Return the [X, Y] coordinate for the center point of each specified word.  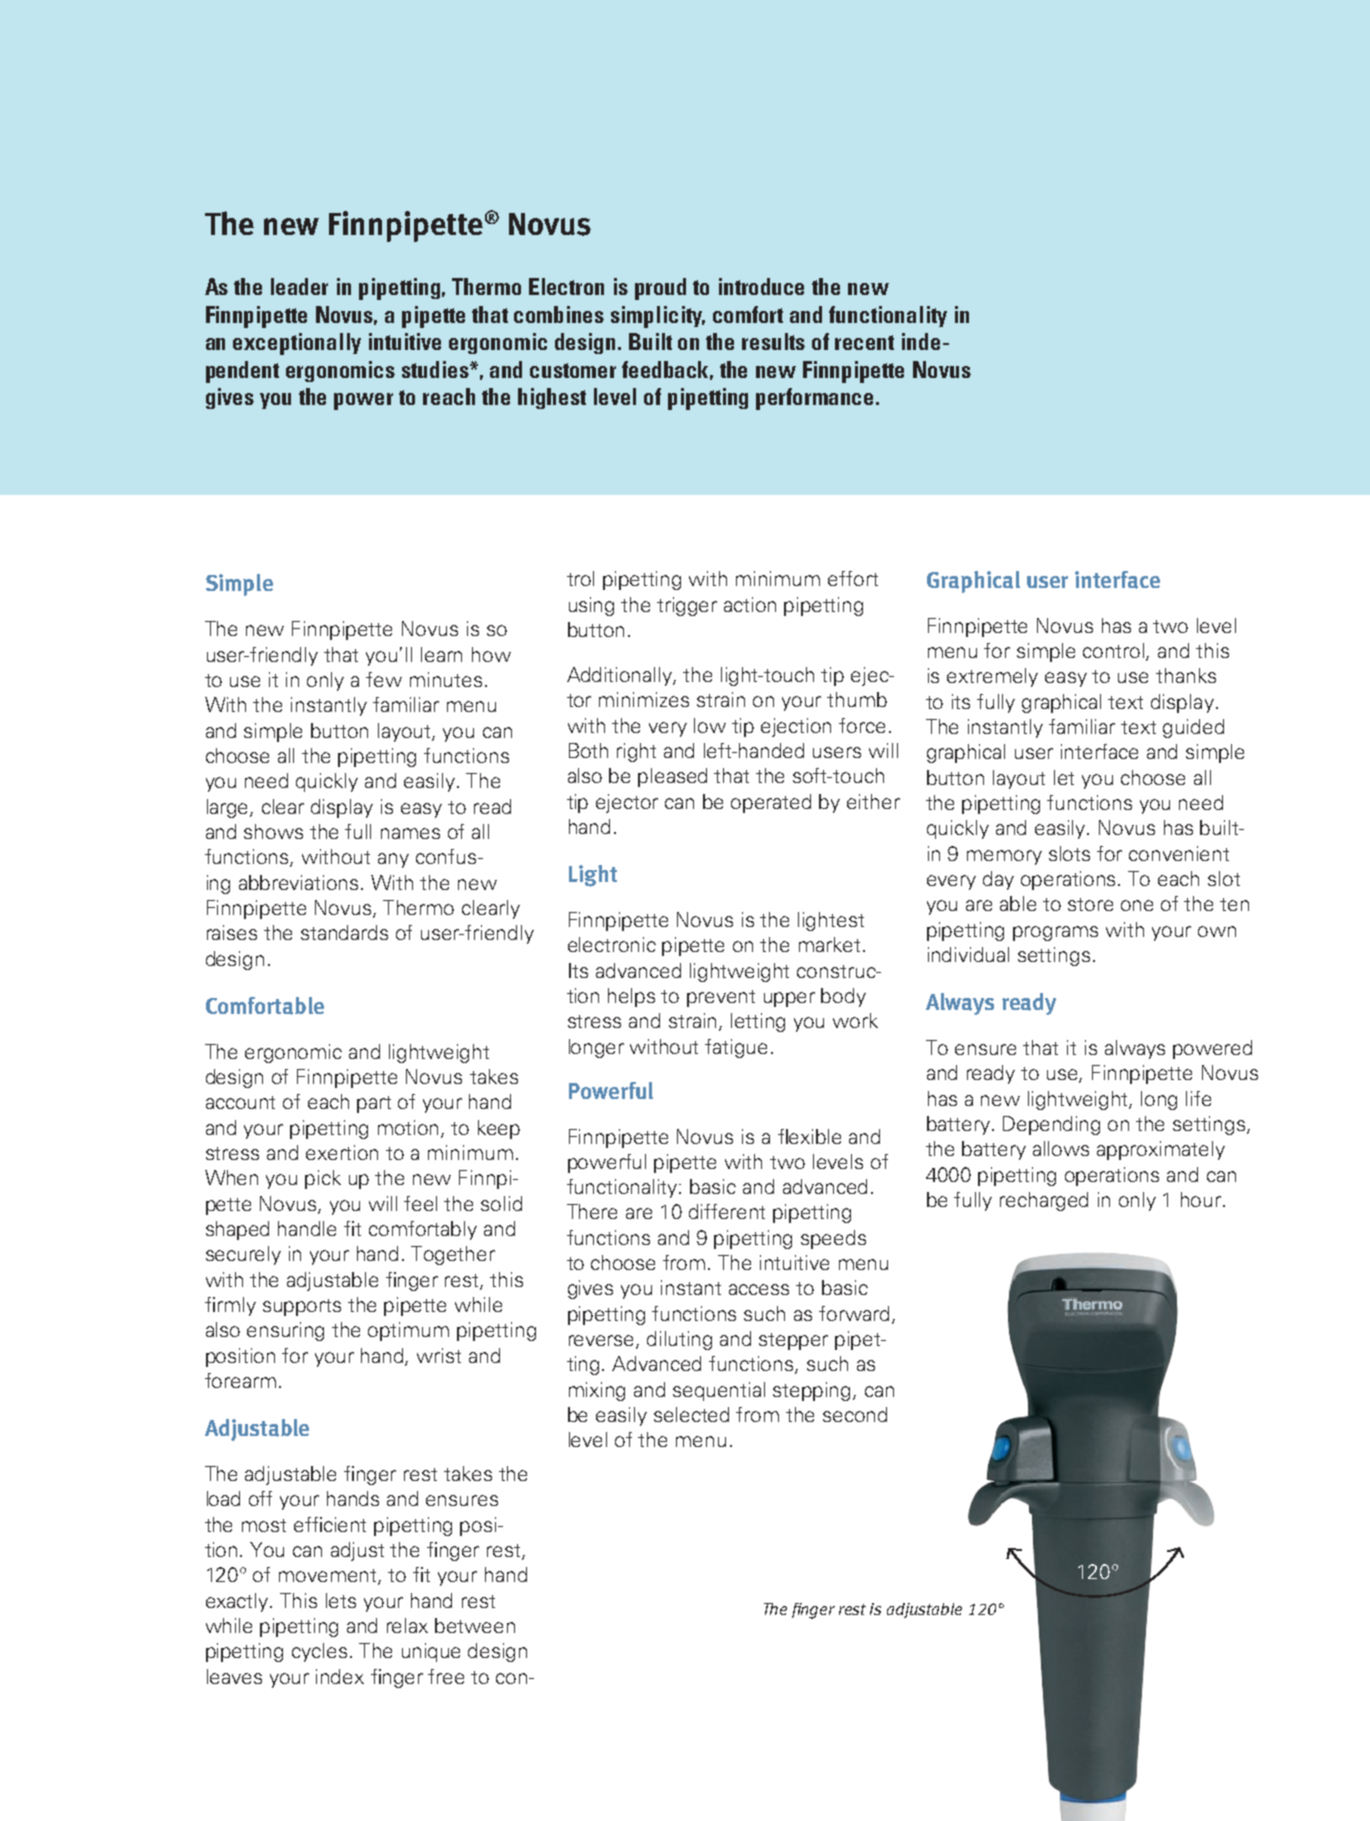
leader [299, 286]
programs [1055, 933]
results [773, 341]
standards [344, 932]
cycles [319, 1652]
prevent [721, 998]
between [475, 1625]
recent [864, 342]
